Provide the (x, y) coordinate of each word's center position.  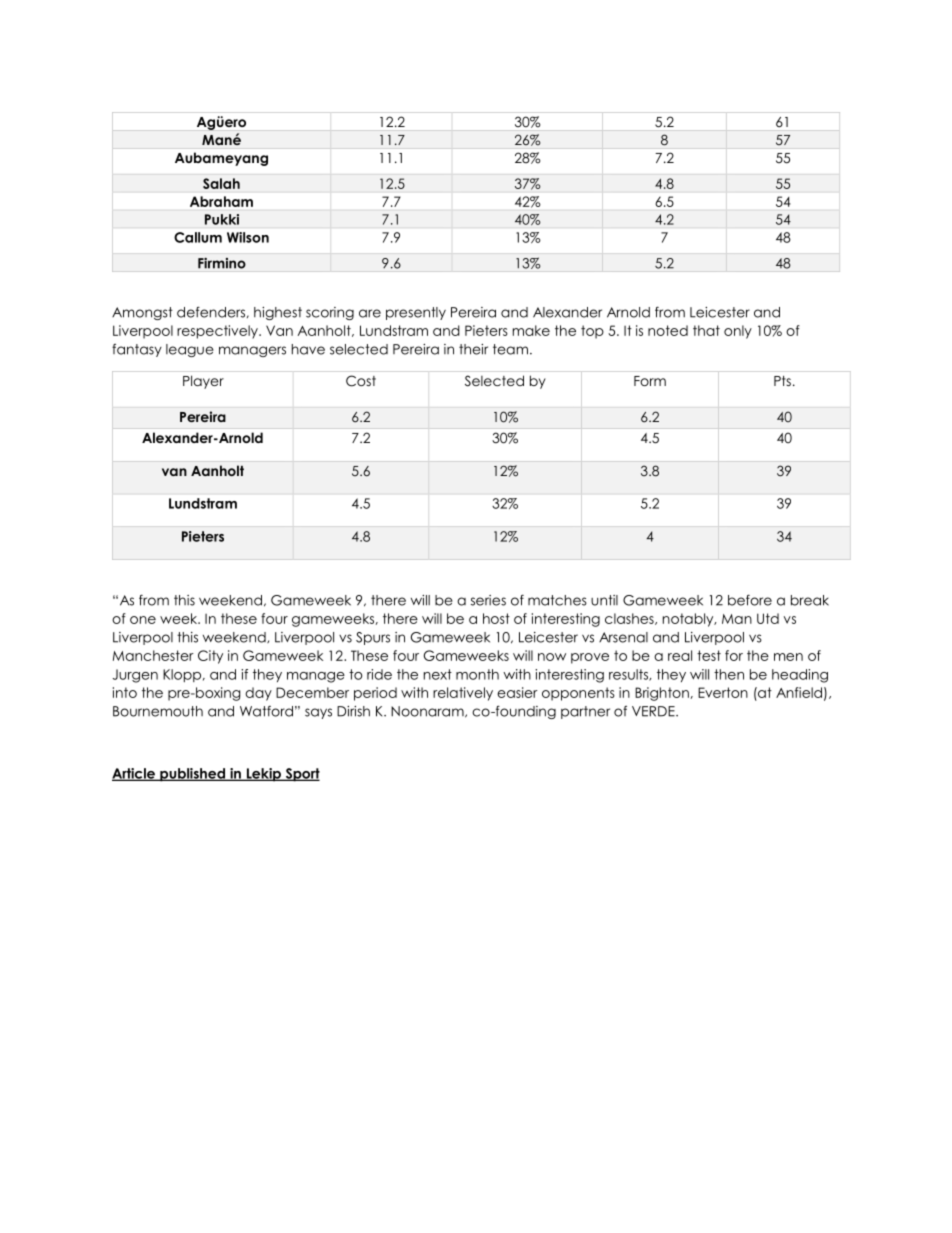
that (706, 330)
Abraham (221, 201)
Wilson (248, 237)
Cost (361, 381)
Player (203, 382)
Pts (782, 381)
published (193, 775)
